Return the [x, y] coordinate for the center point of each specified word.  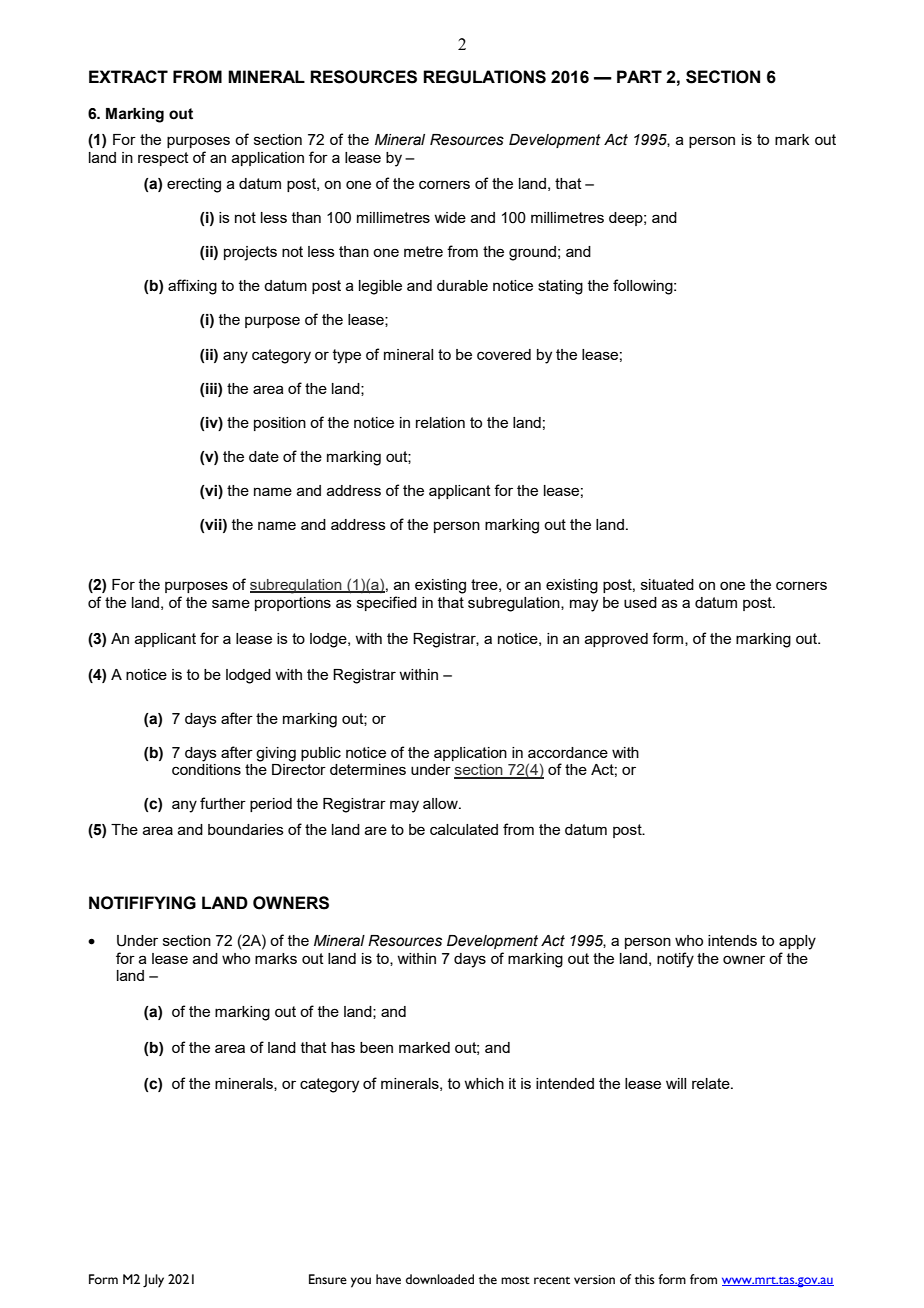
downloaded [440, 1279]
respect [163, 159]
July [153, 1281]
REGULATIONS [484, 77]
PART [639, 76]
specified [387, 603]
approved [616, 640]
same [231, 603]
